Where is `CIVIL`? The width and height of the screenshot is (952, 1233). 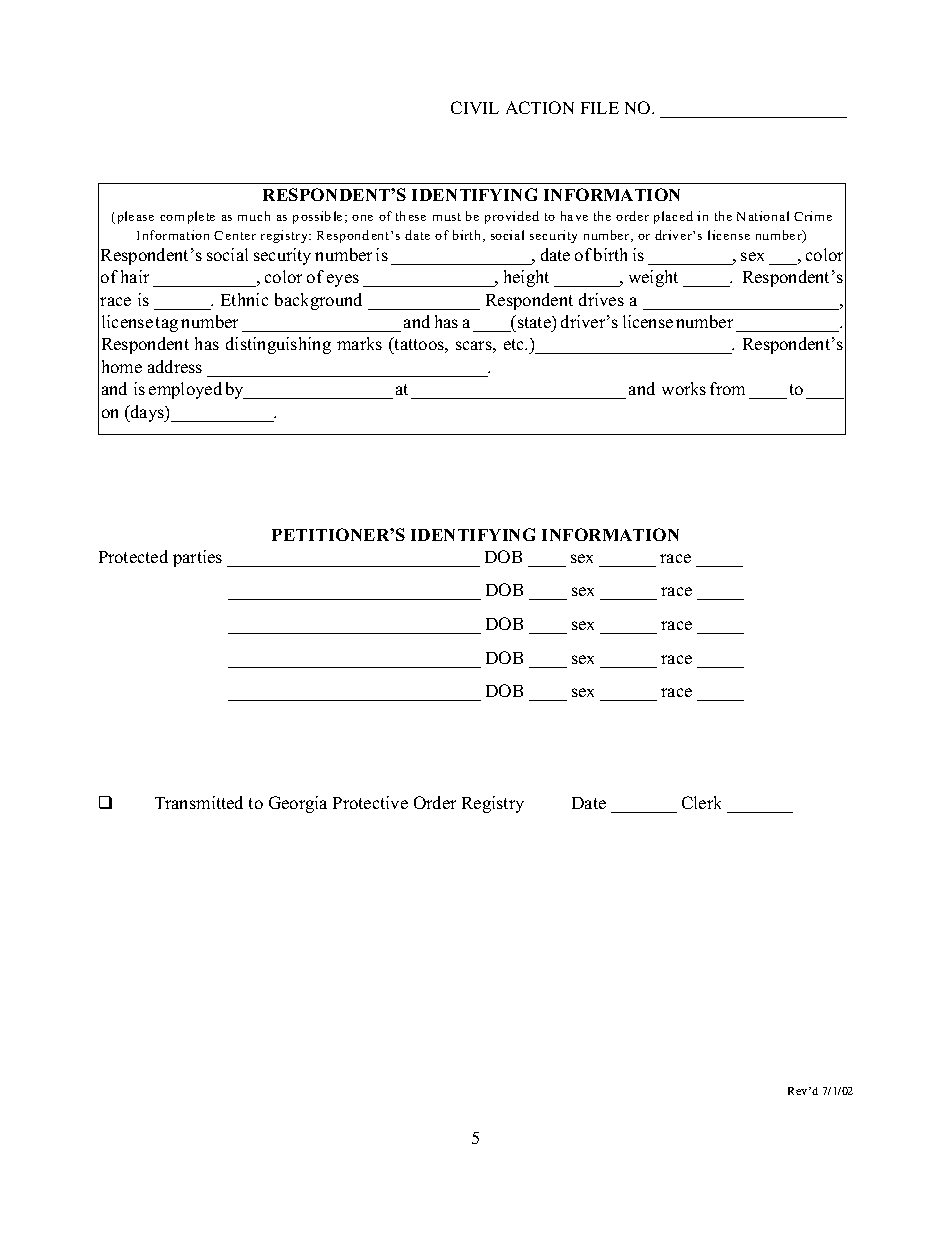
CIVIL is located at coordinates (475, 107).
